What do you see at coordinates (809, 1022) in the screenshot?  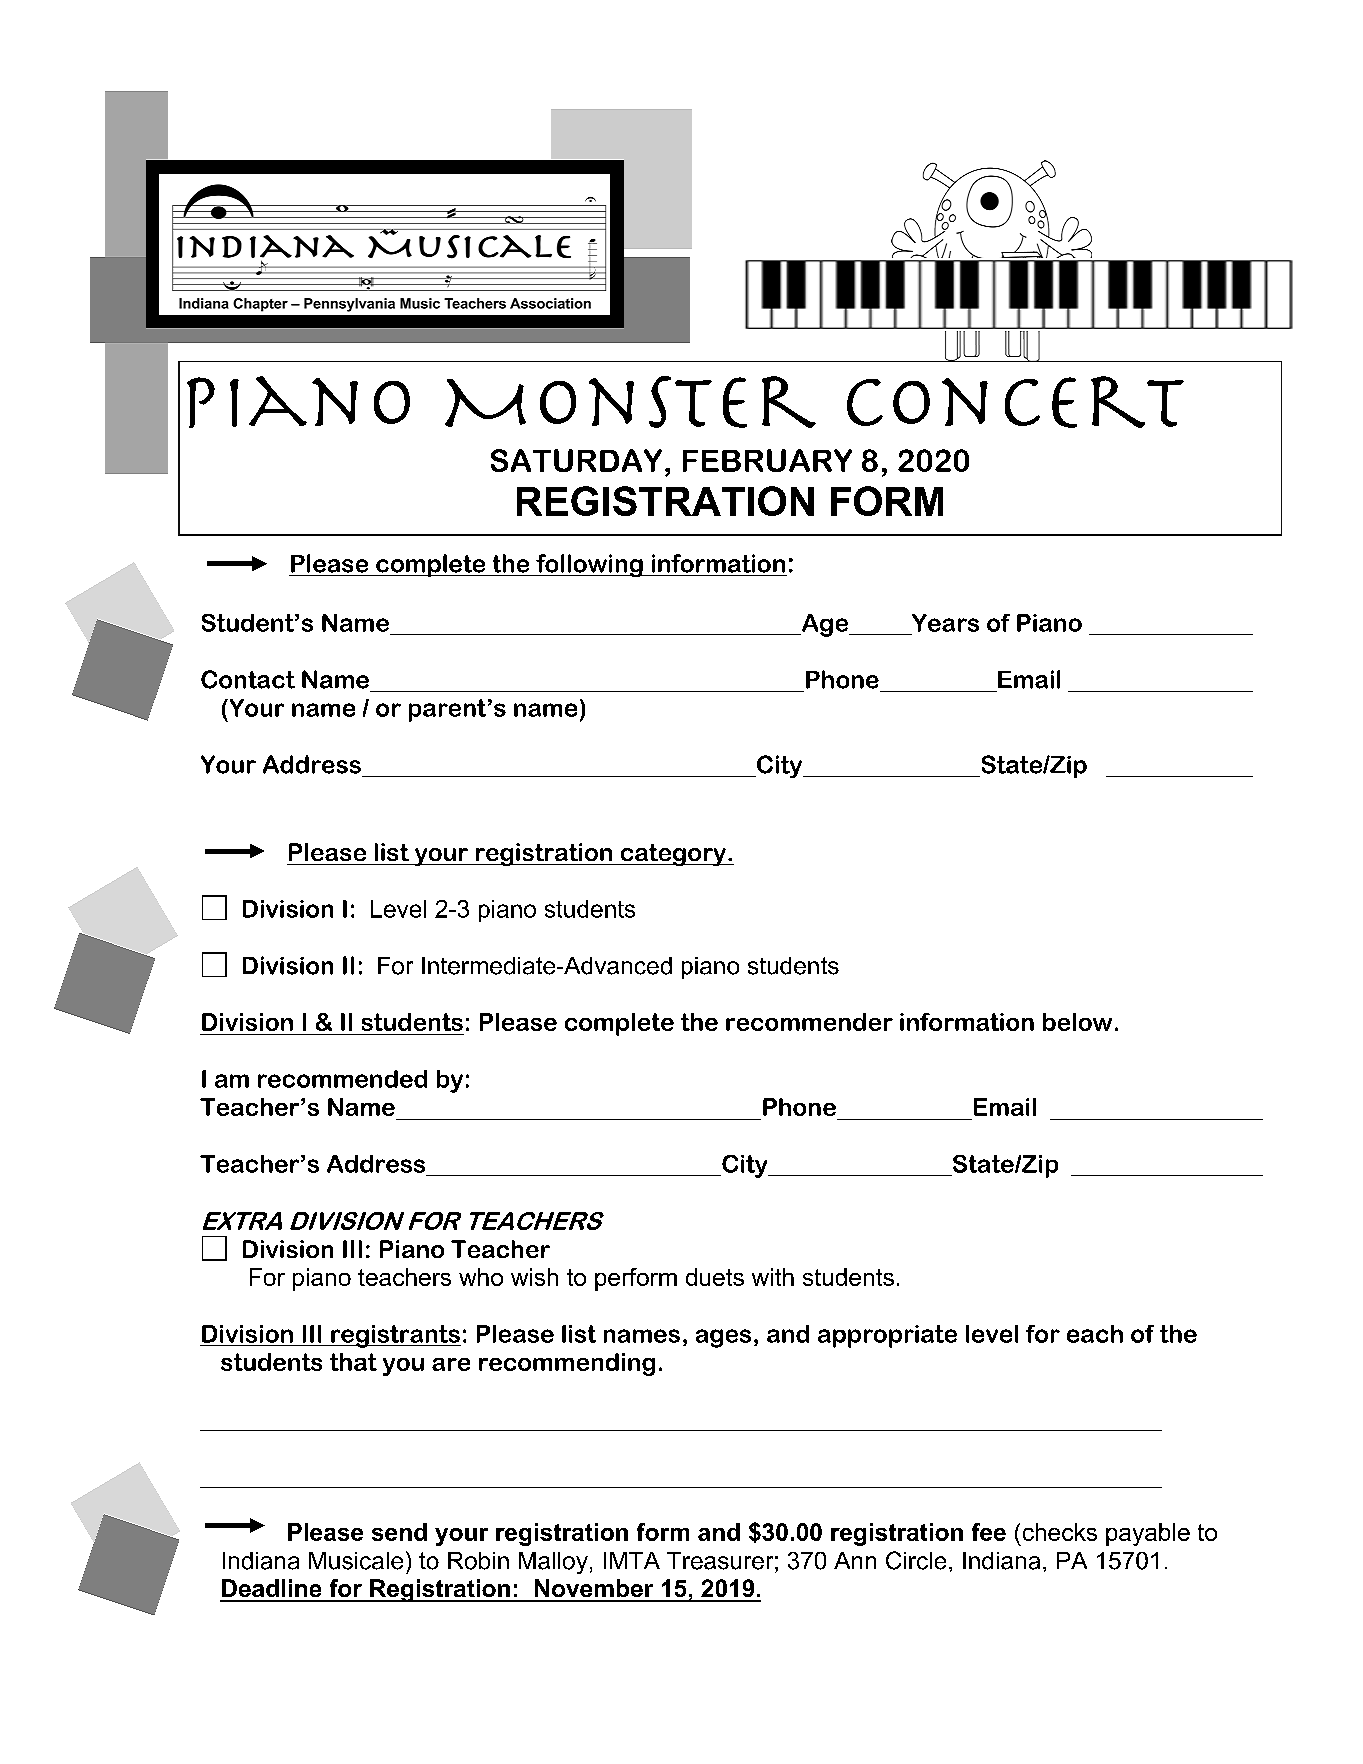 I see `recommender` at bounding box center [809, 1022].
